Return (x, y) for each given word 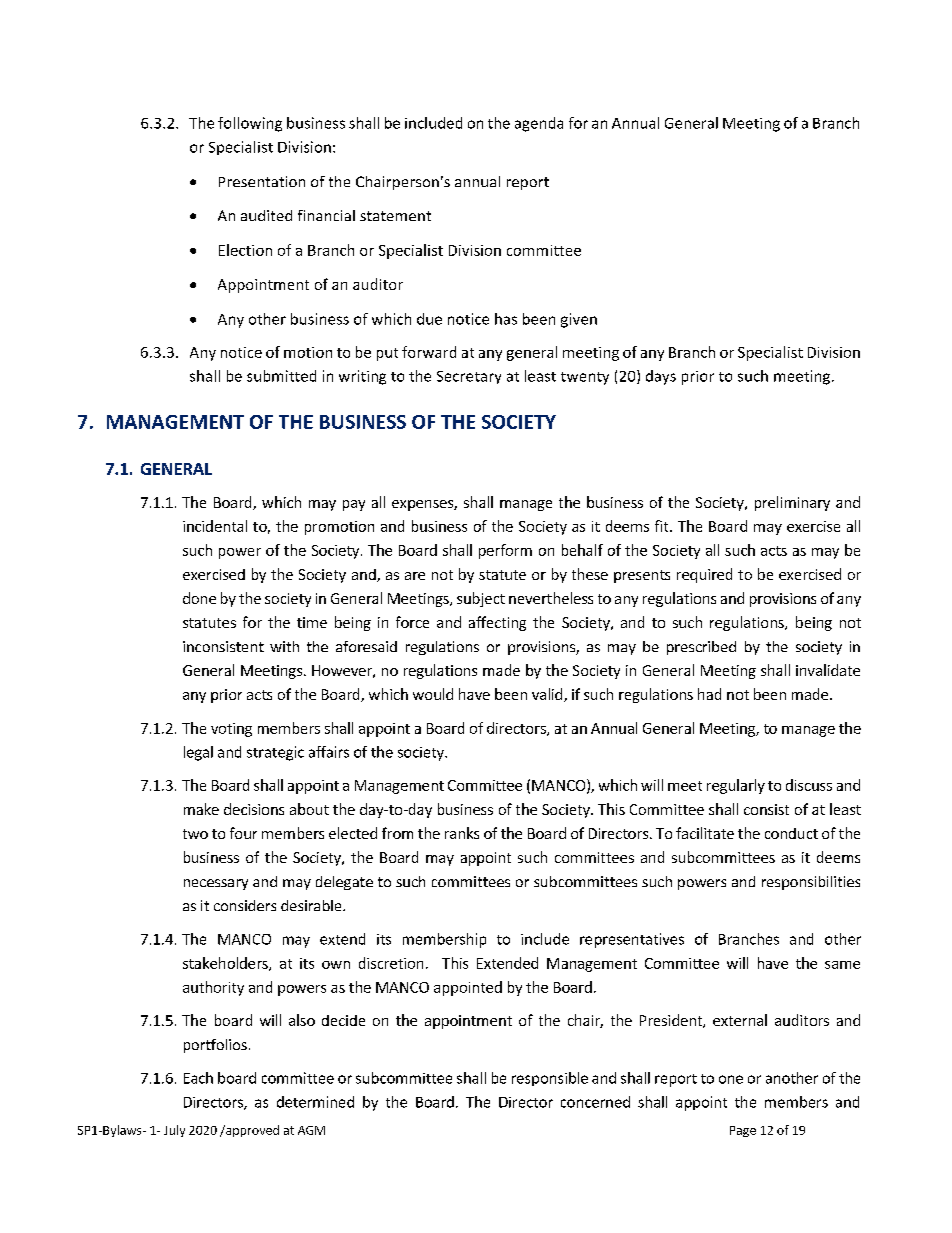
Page (743, 1131)
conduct (791, 833)
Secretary (469, 377)
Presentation (262, 181)
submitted (281, 376)
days (661, 377)
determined (315, 1102)
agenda (539, 124)
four (243, 833)
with (284, 646)
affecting (497, 623)
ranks (462, 833)
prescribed (701, 648)
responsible (550, 1079)
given (579, 320)
